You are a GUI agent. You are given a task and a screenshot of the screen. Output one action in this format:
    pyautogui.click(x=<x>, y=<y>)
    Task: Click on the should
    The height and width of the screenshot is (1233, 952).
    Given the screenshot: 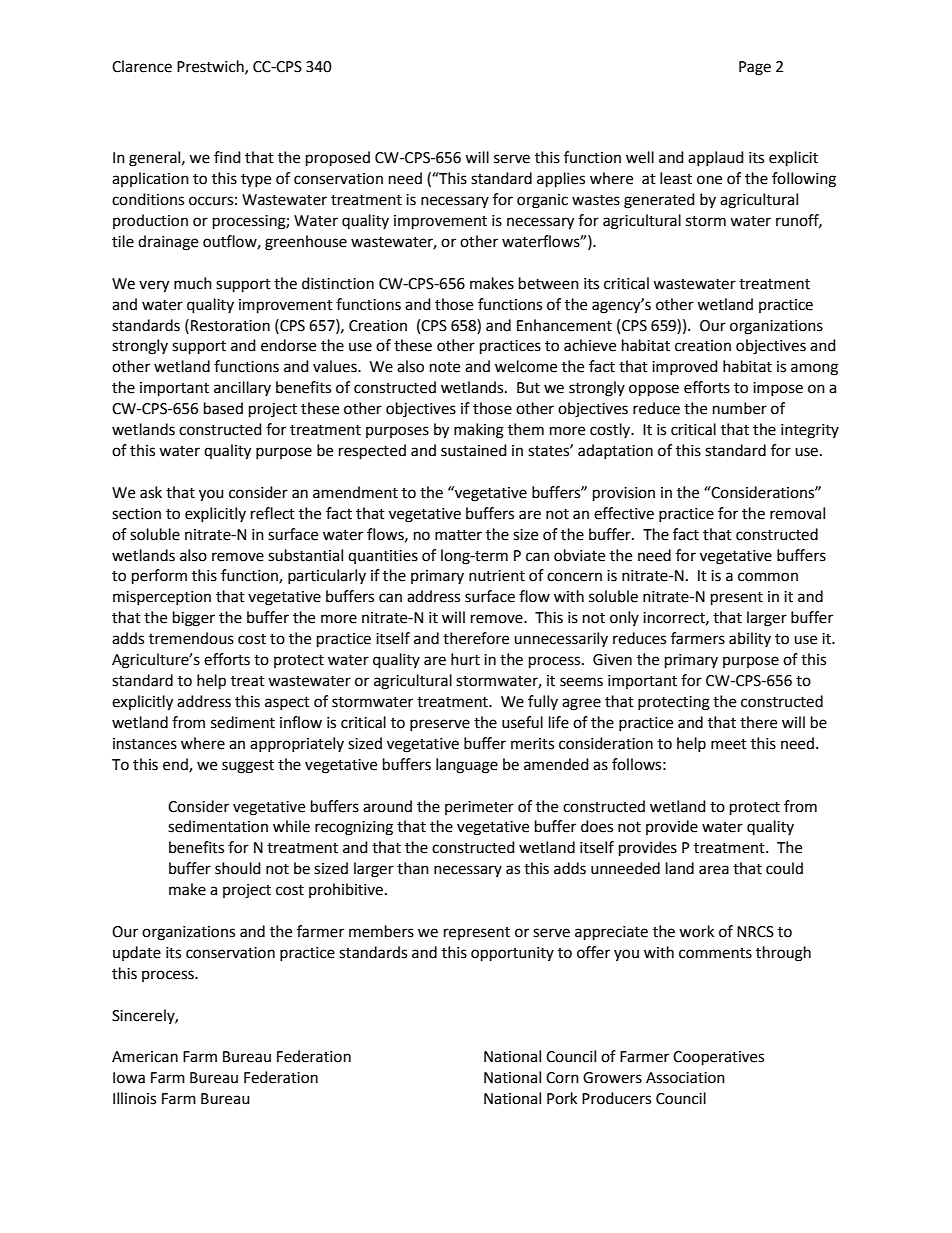 What is the action you would take?
    pyautogui.click(x=238, y=868)
